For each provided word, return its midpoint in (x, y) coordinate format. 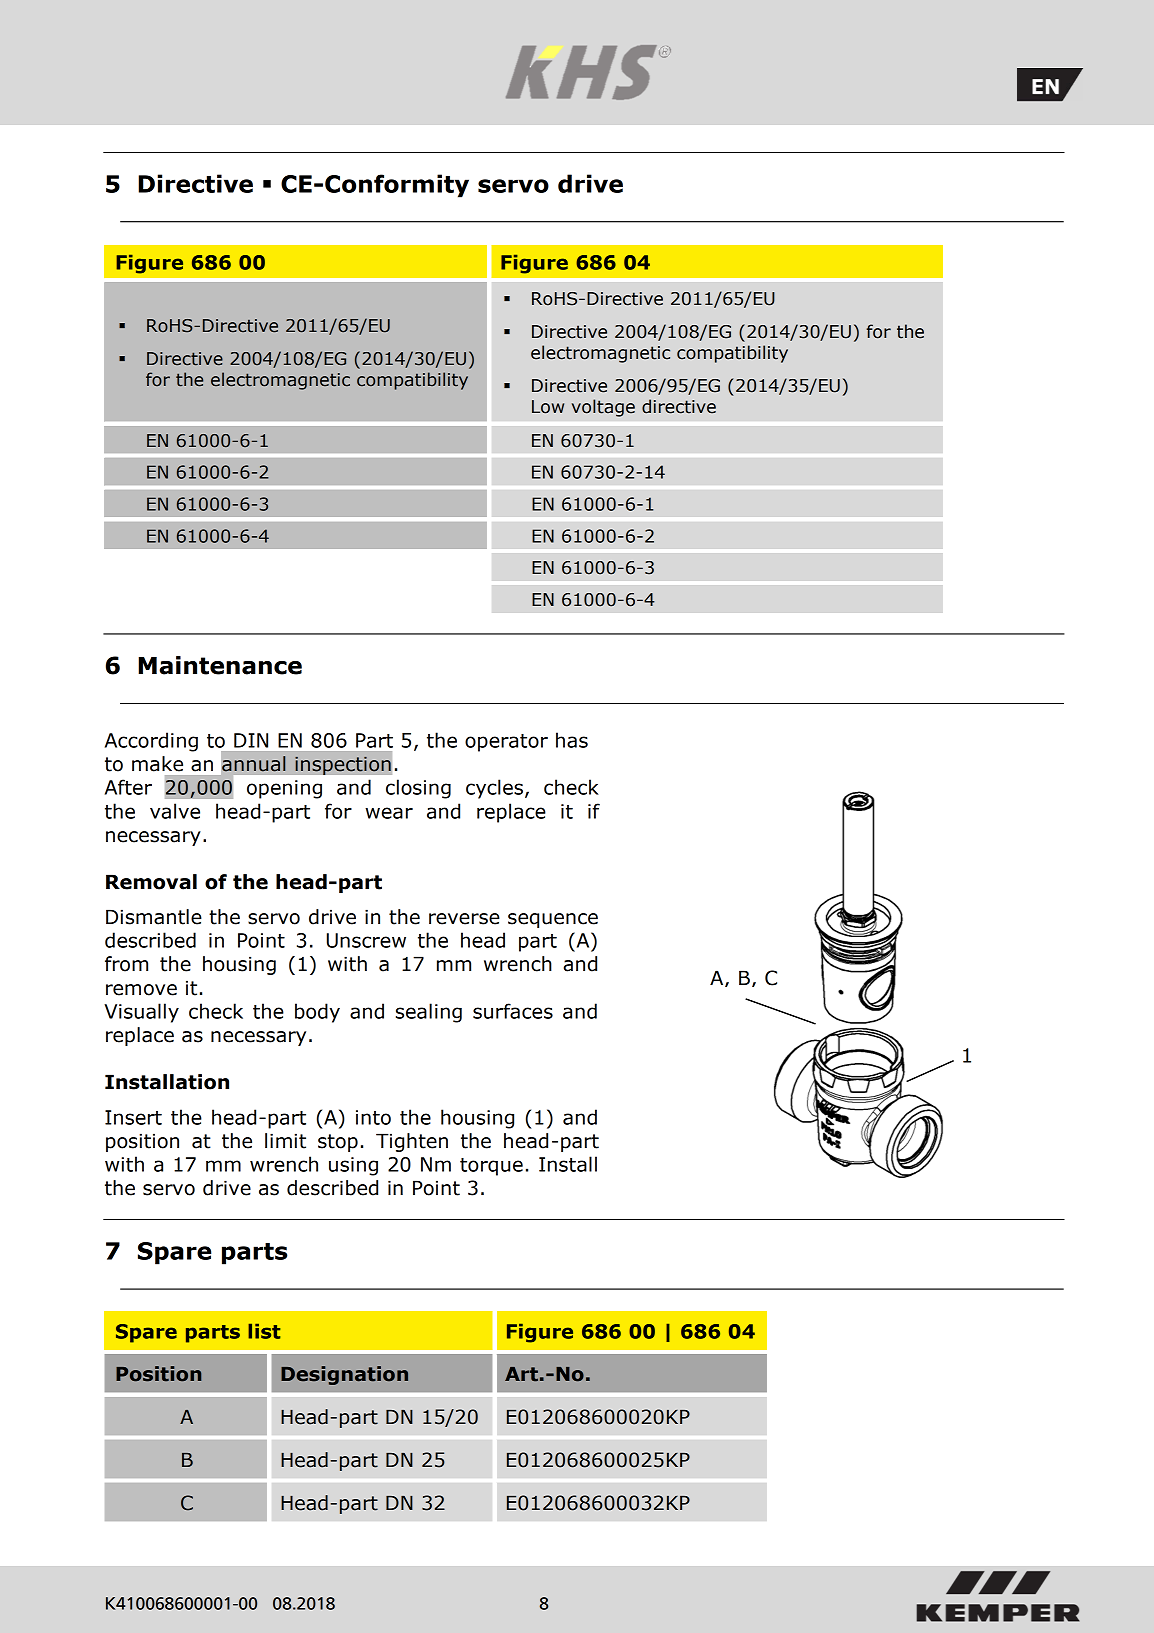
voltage (603, 408)
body (317, 1013)
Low (548, 407)
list (264, 1331)
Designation (344, 1375)
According (151, 742)
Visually (141, 1013)
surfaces (513, 1011)
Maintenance (220, 665)
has (572, 740)
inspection (343, 765)
